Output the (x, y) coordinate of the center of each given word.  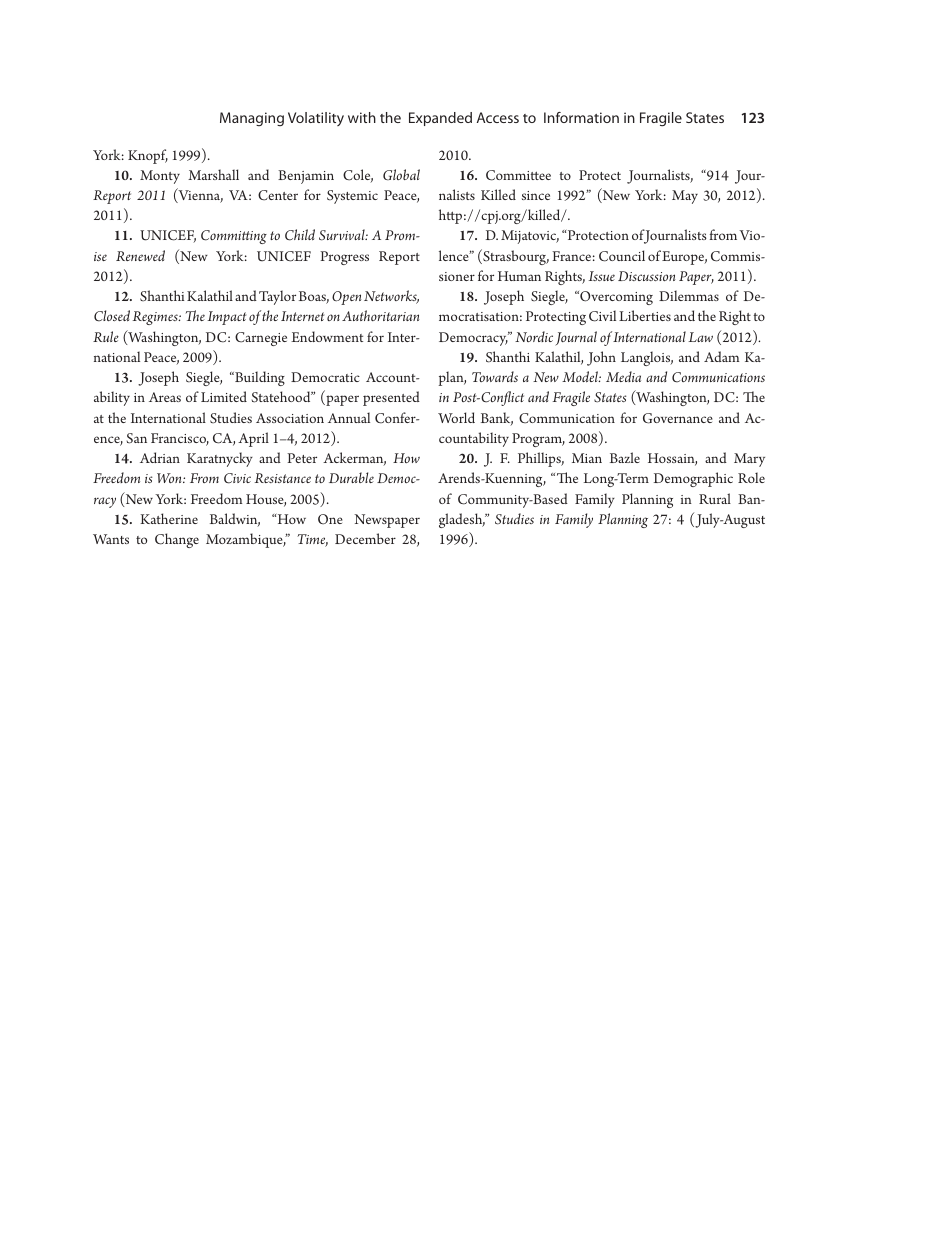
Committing (234, 237)
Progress (344, 258)
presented (391, 398)
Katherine (169, 518)
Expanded (440, 119)
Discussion (646, 276)
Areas (165, 397)
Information (581, 117)
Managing (252, 119)
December (365, 538)
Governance (678, 418)
